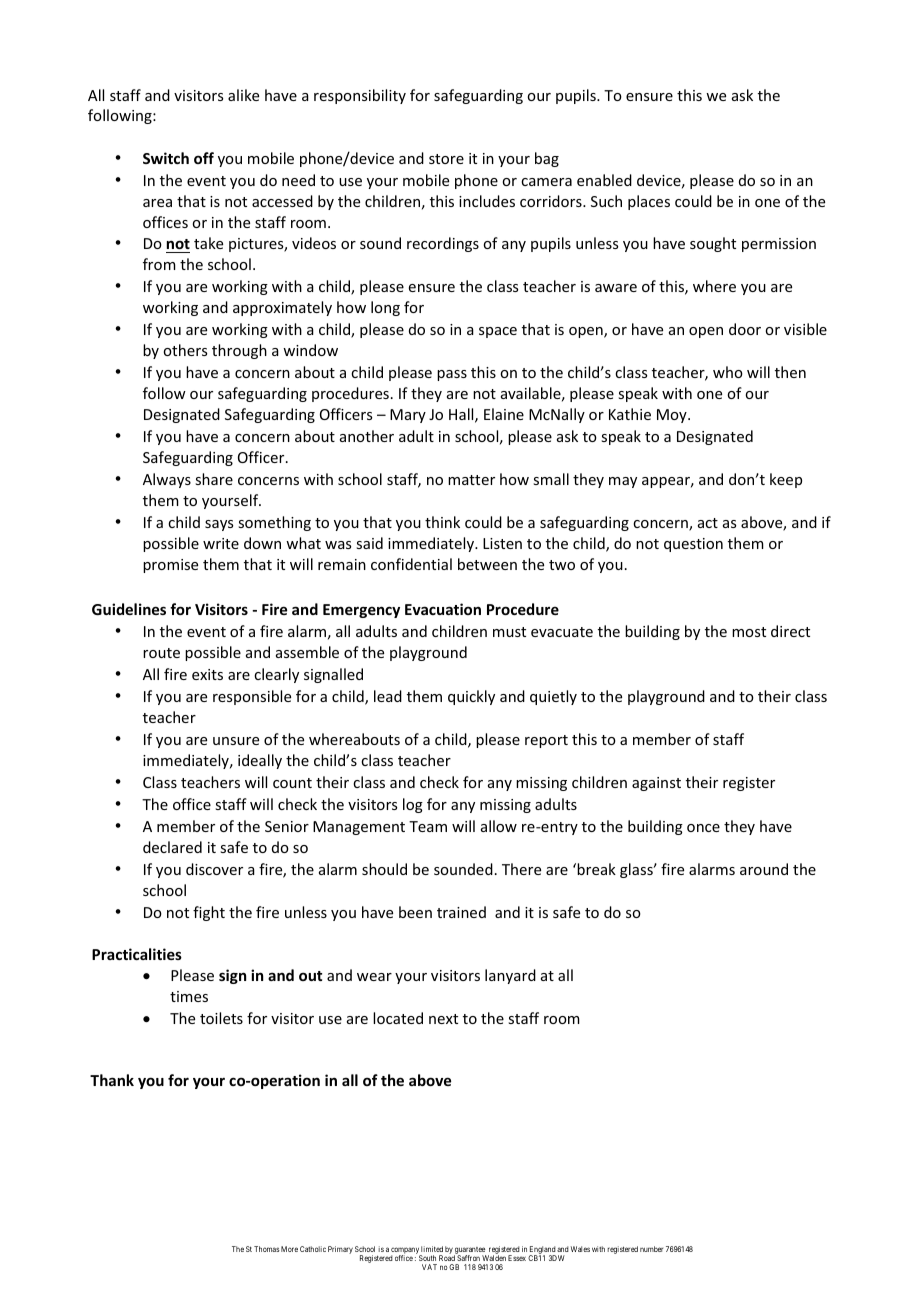 The image size is (924, 1308). What do you see at coordinates (764, 869) in the screenshot?
I see `around` at bounding box center [764, 869].
